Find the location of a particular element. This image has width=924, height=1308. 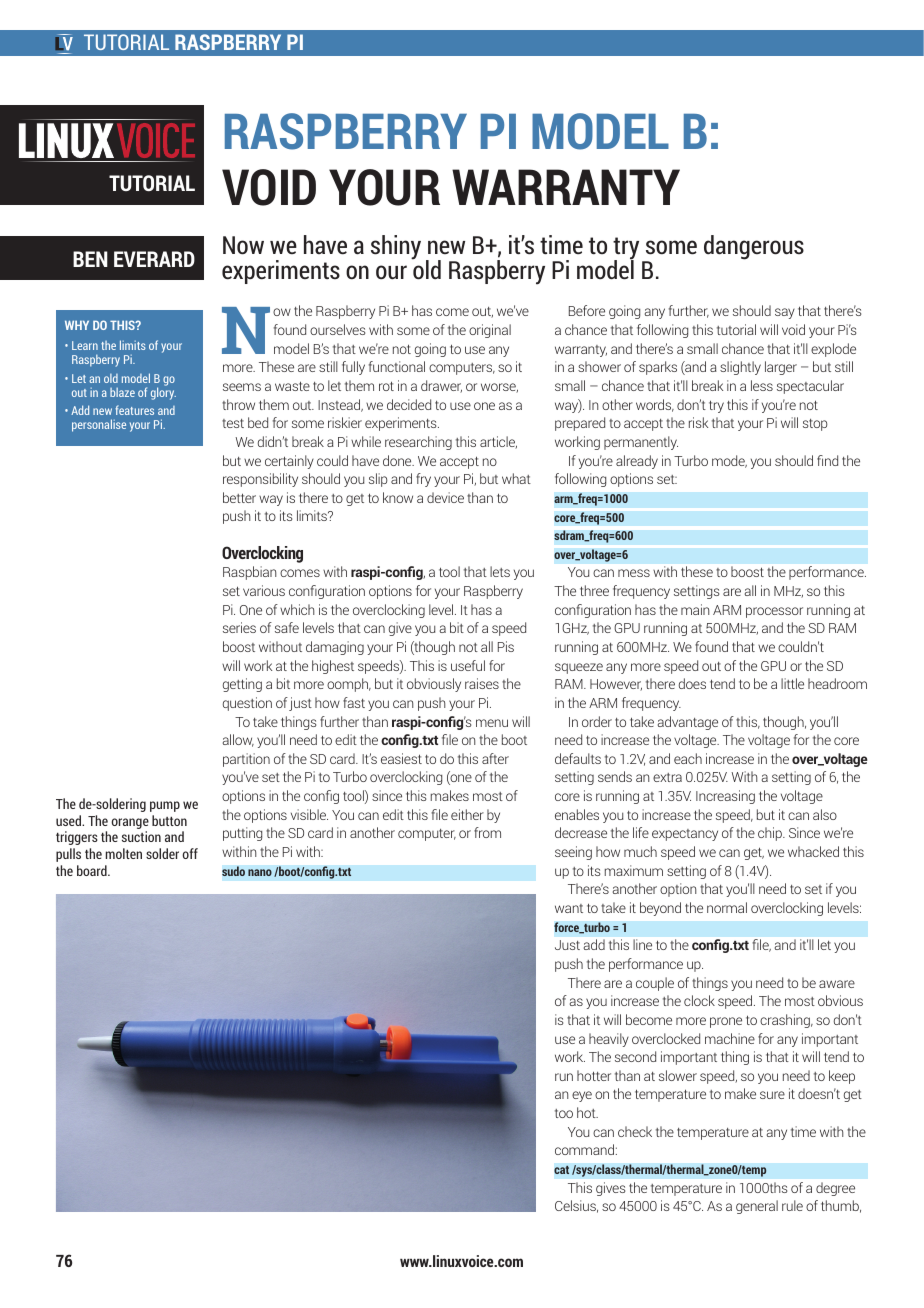

command is located at coordinates (584, 1149).
